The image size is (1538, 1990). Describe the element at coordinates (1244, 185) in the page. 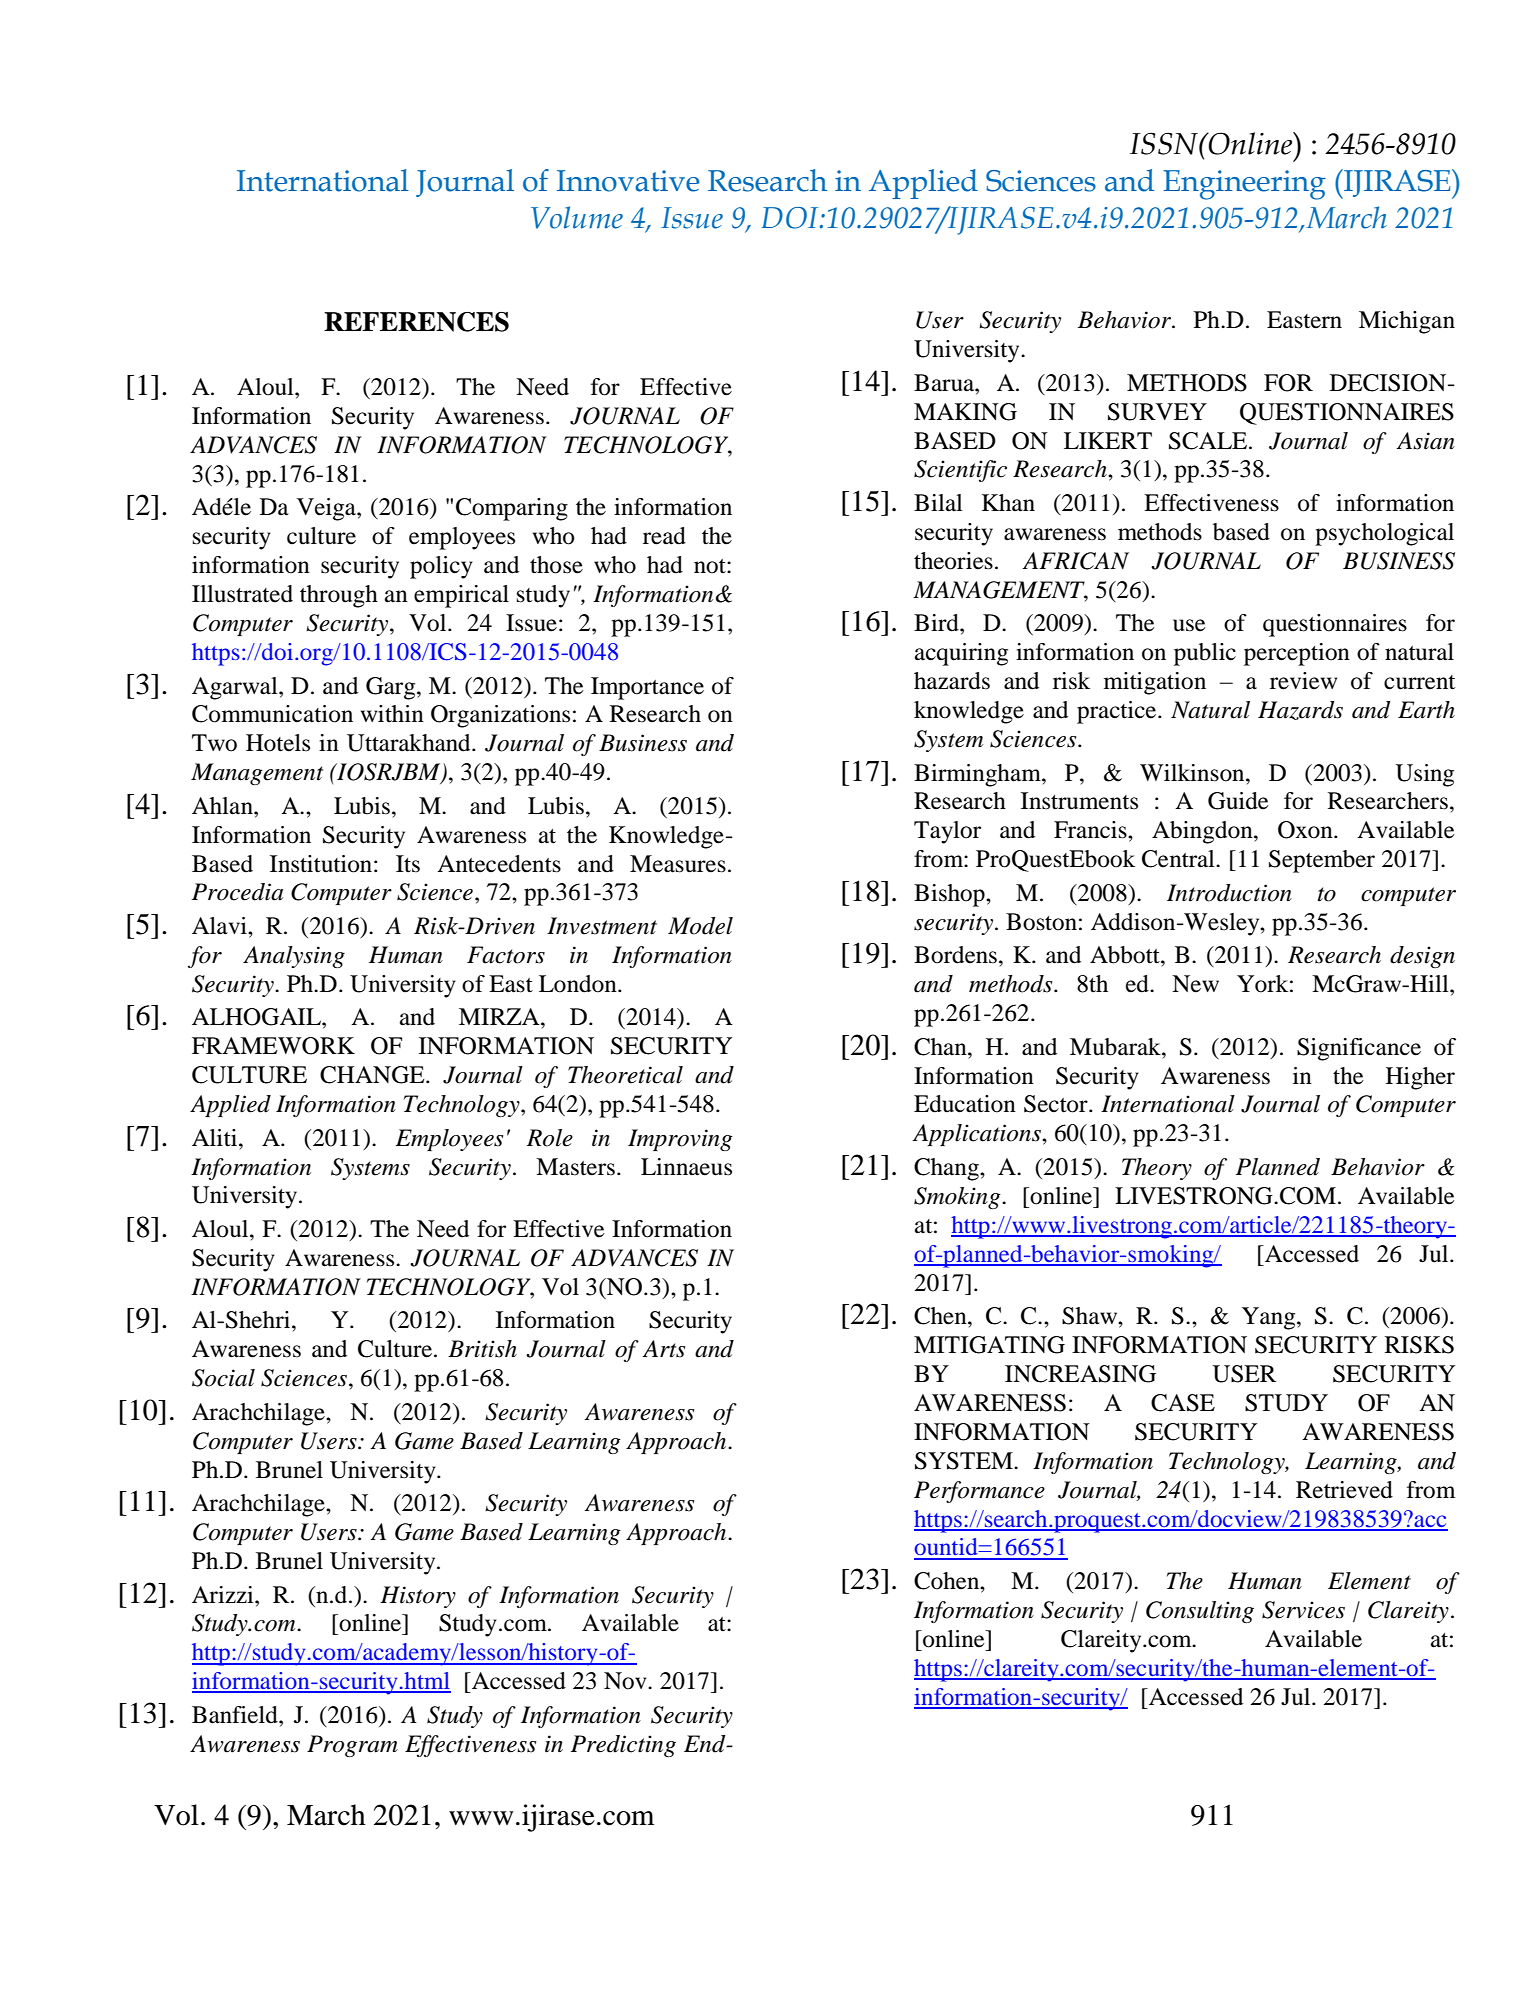

I see `Engineering` at that location.
